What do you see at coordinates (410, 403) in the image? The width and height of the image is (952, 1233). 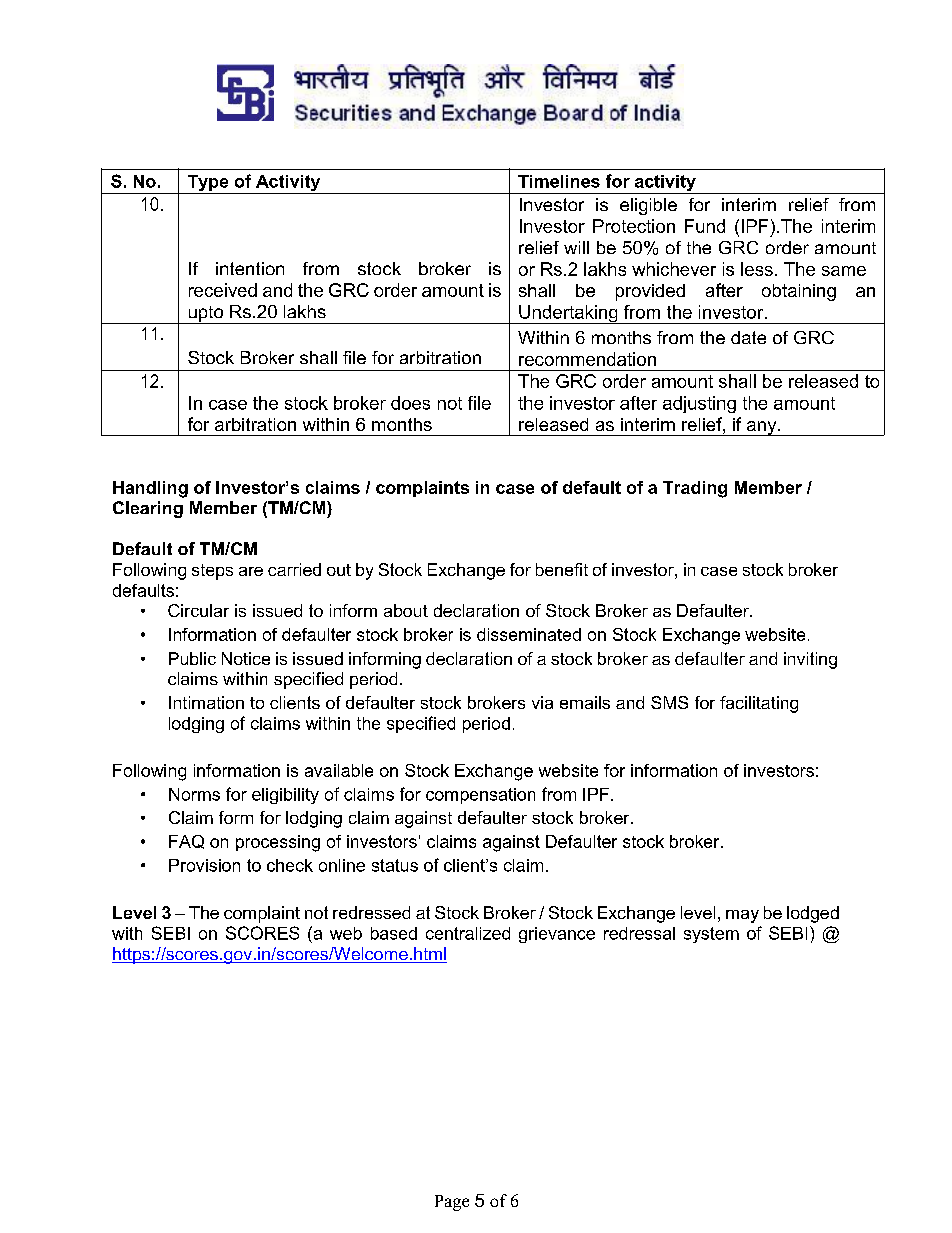 I see `does` at bounding box center [410, 403].
